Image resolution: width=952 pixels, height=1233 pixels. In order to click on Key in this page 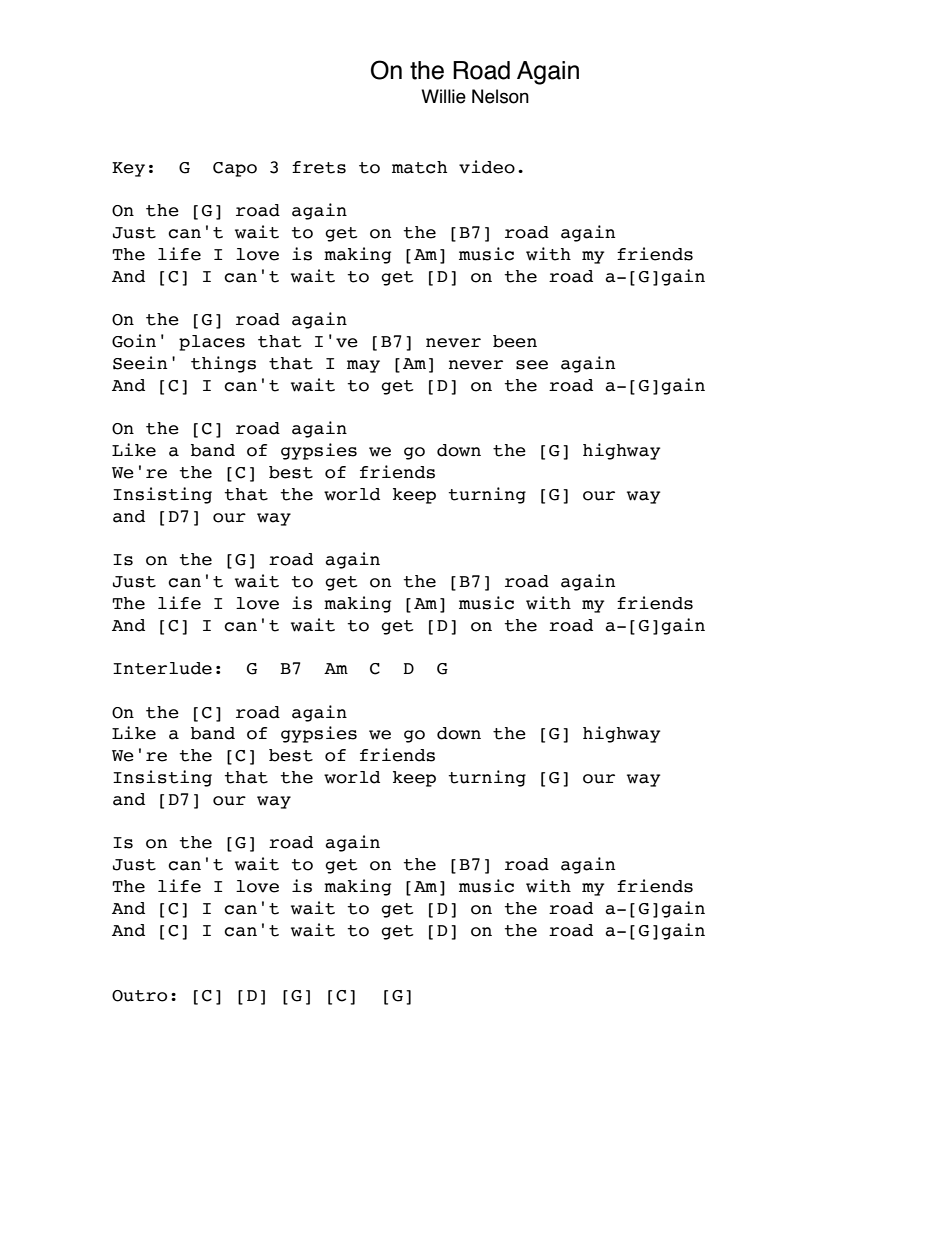, I will do `click(128, 169)`.
